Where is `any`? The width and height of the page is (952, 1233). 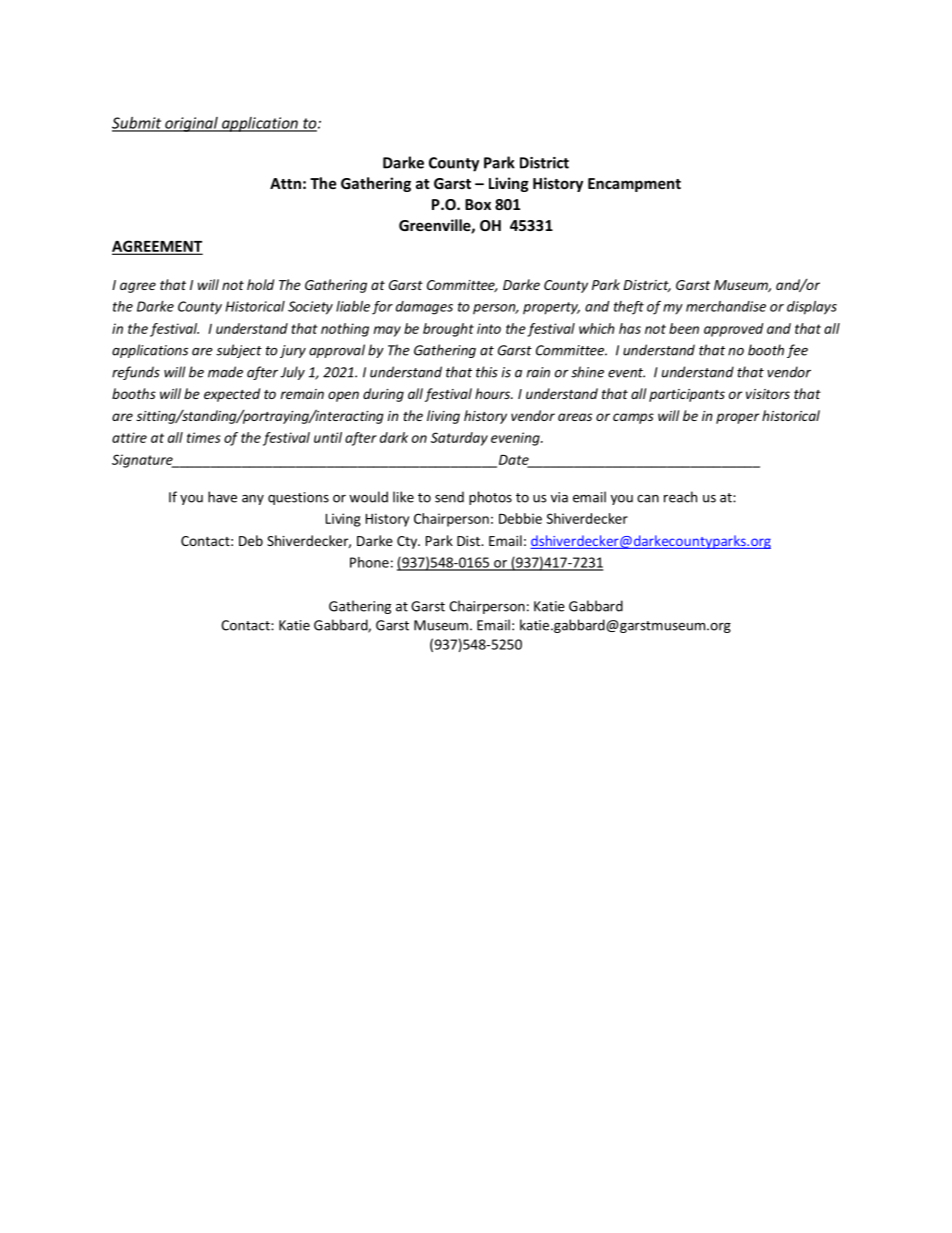 any is located at coordinates (253, 500).
